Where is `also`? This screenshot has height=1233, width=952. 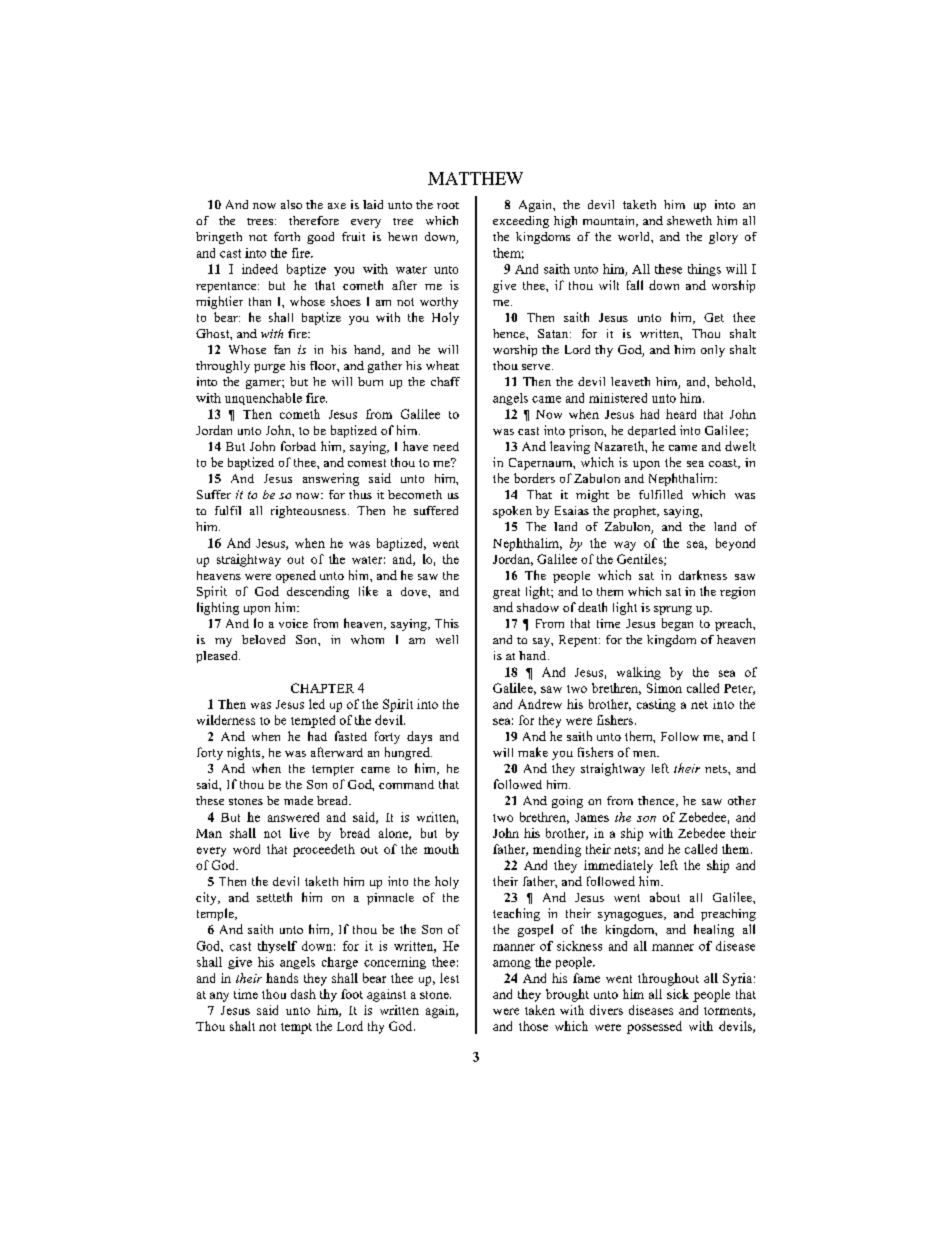
also is located at coordinates (291, 204).
